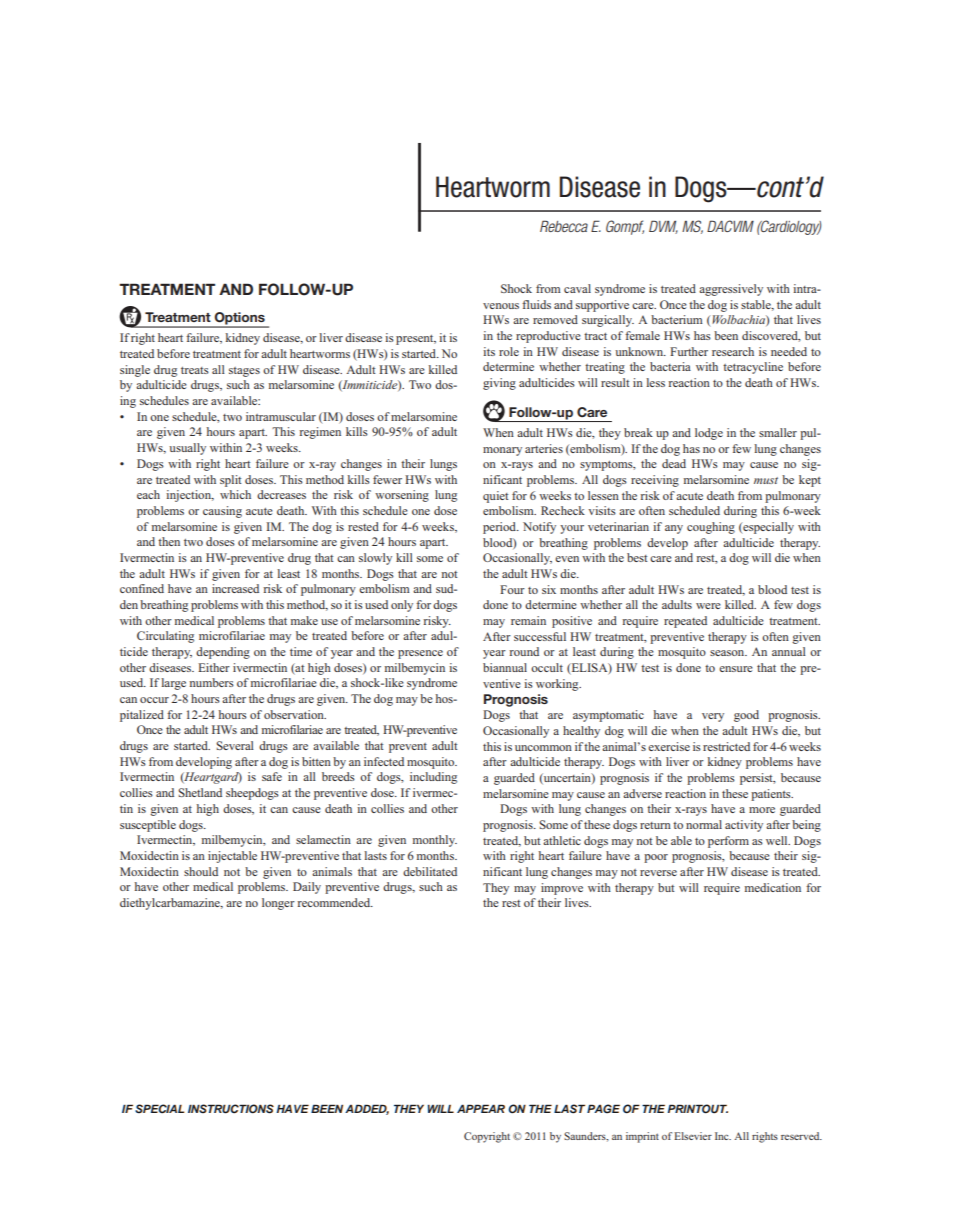 This page has height=1232, width=975. I want to click on aggressively, so click(731, 290).
